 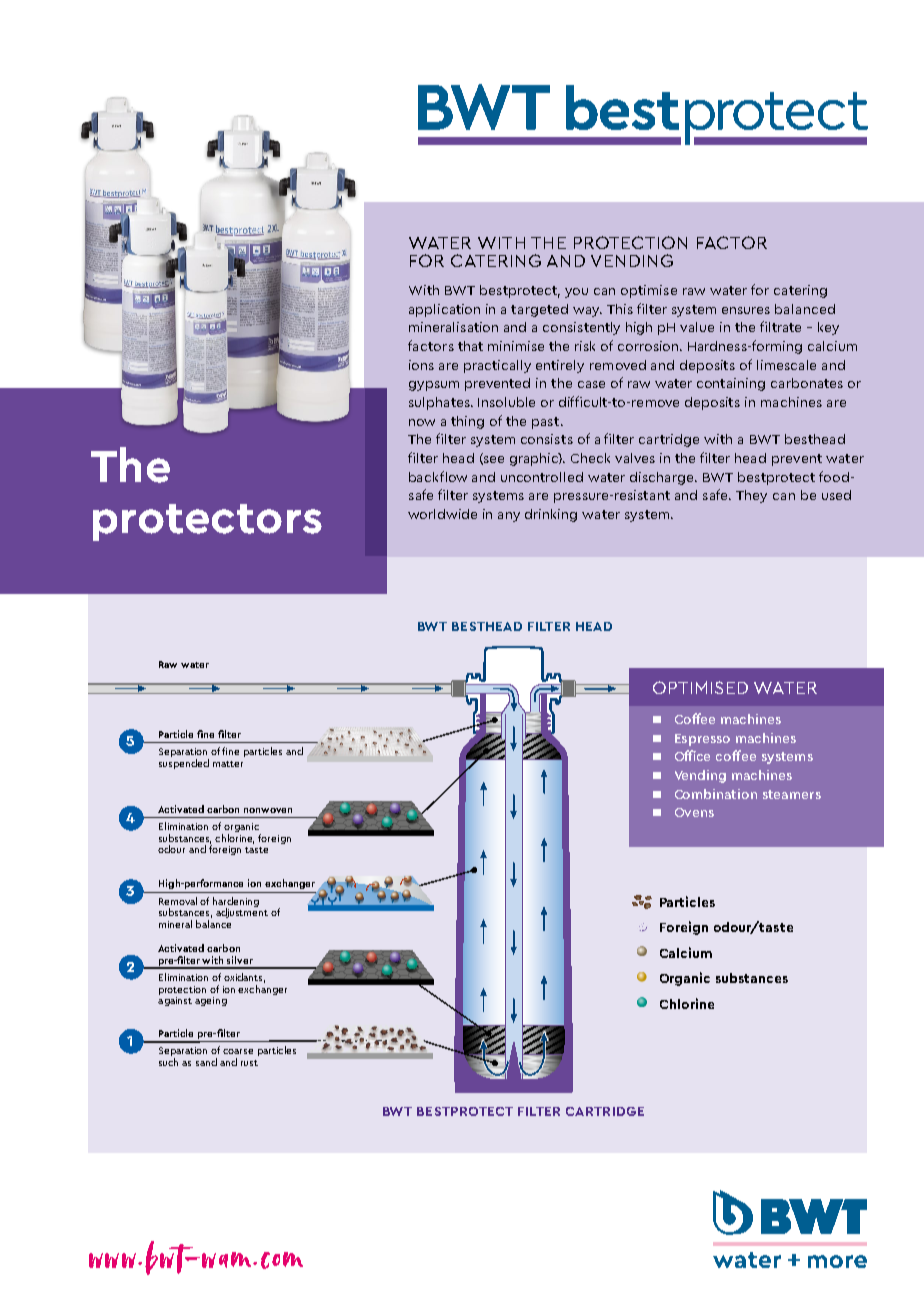 What do you see at coordinates (207, 522) in the screenshot?
I see `protectors` at bounding box center [207, 522].
